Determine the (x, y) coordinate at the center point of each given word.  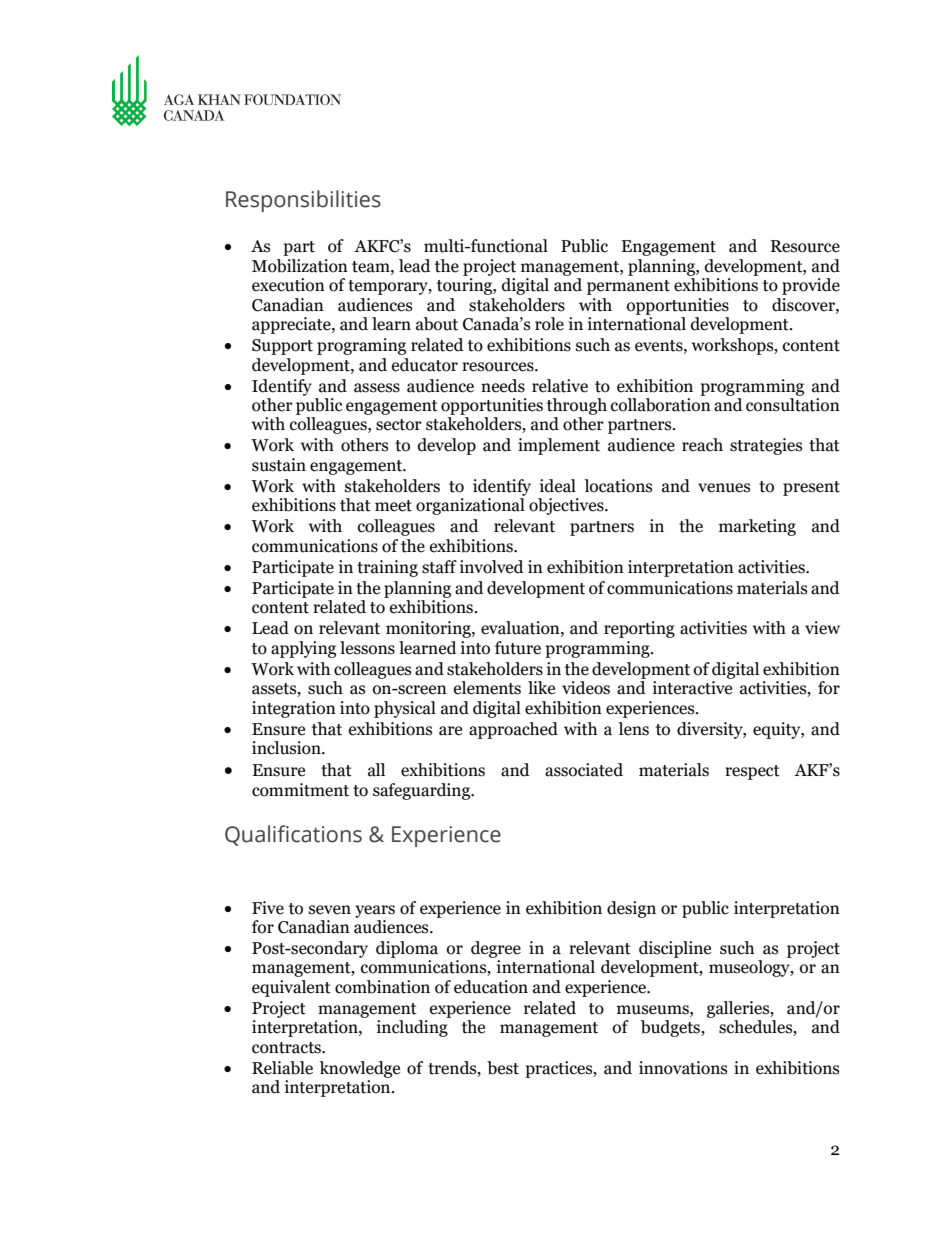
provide (811, 286)
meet (393, 506)
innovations (683, 1068)
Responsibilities (303, 201)
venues (724, 488)
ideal (558, 486)
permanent (628, 287)
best (503, 1068)
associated (584, 770)
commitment (300, 790)
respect (752, 772)
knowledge (359, 1069)
